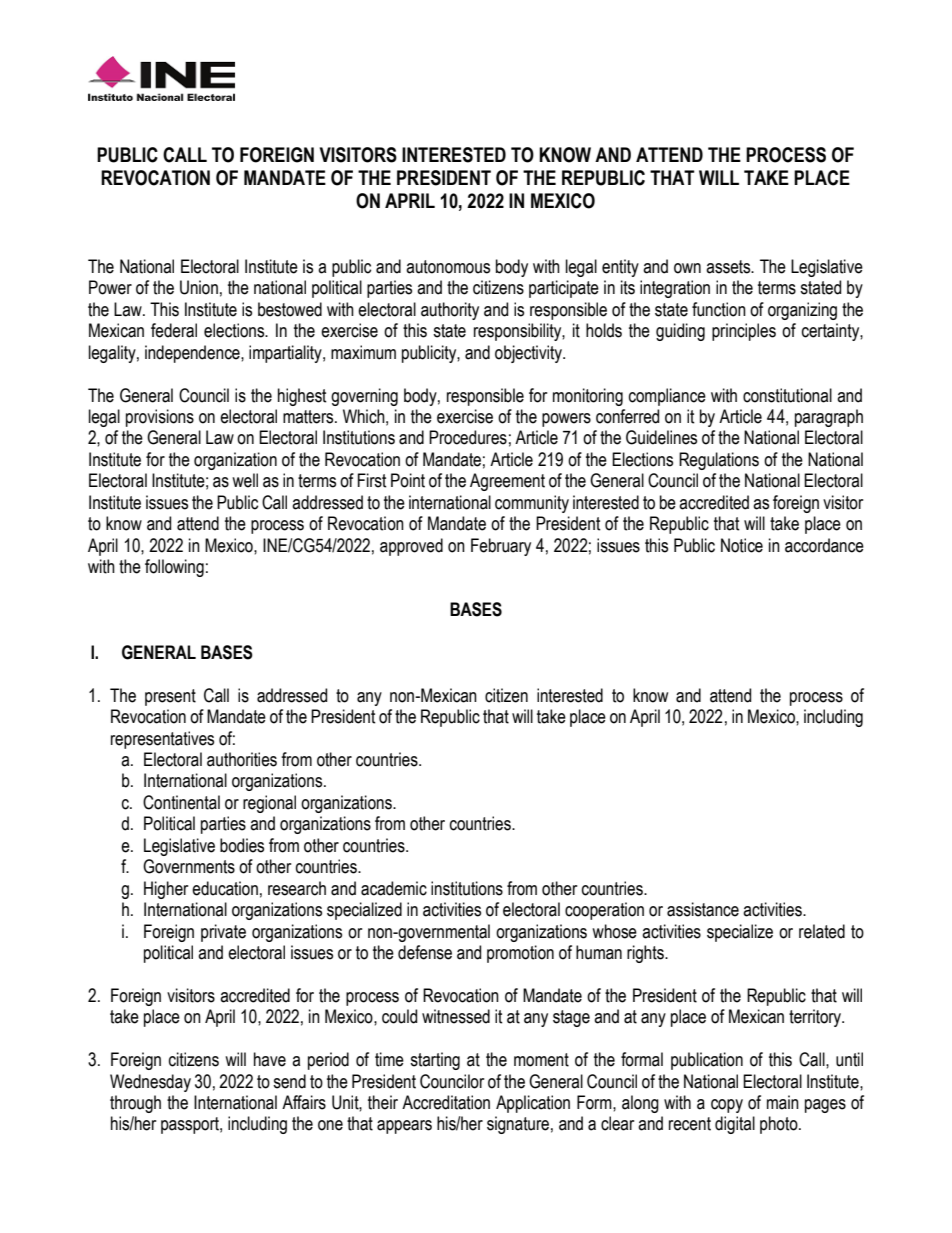 The height and width of the screenshot is (1233, 952). What do you see at coordinates (703, 909) in the screenshot?
I see `assistance` at bounding box center [703, 909].
